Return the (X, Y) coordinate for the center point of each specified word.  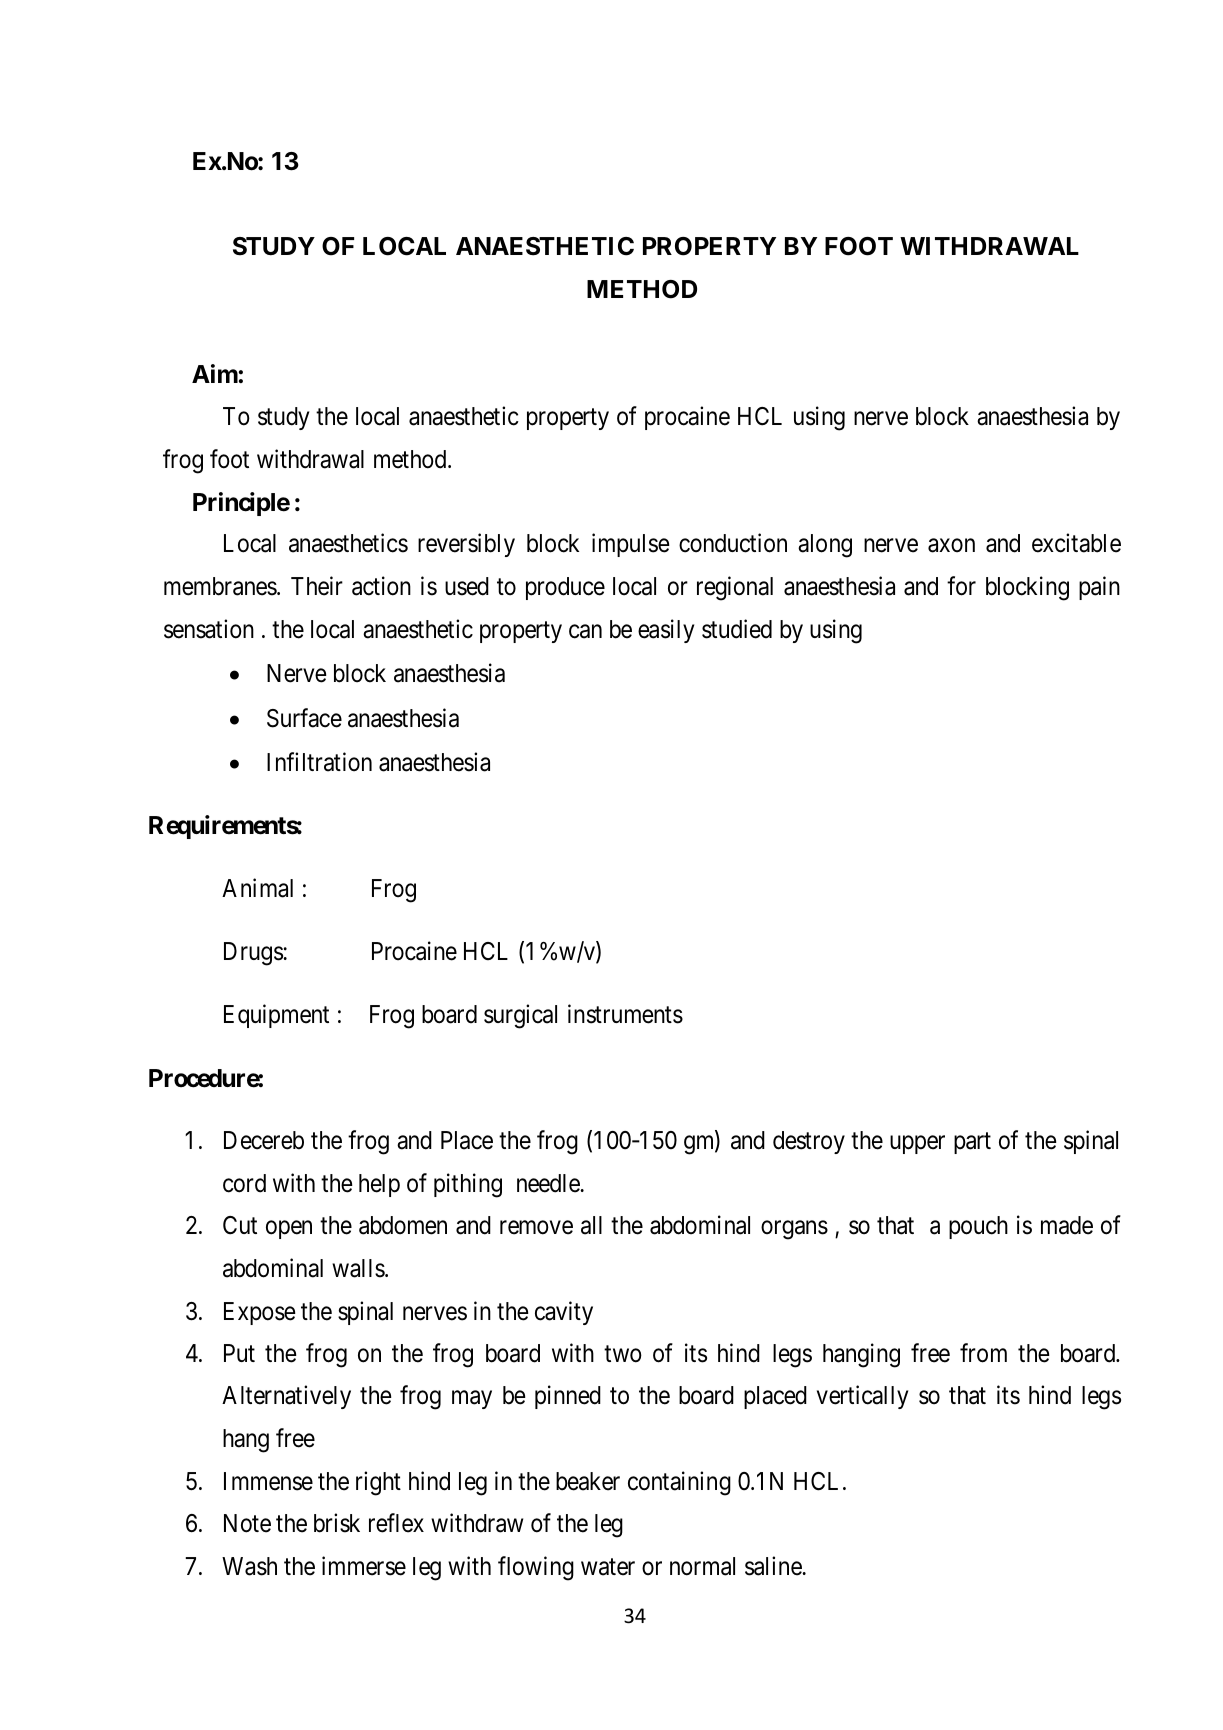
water (608, 1567)
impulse (631, 545)
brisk (337, 1523)
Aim (215, 373)
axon (951, 546)
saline (774, 1566)
